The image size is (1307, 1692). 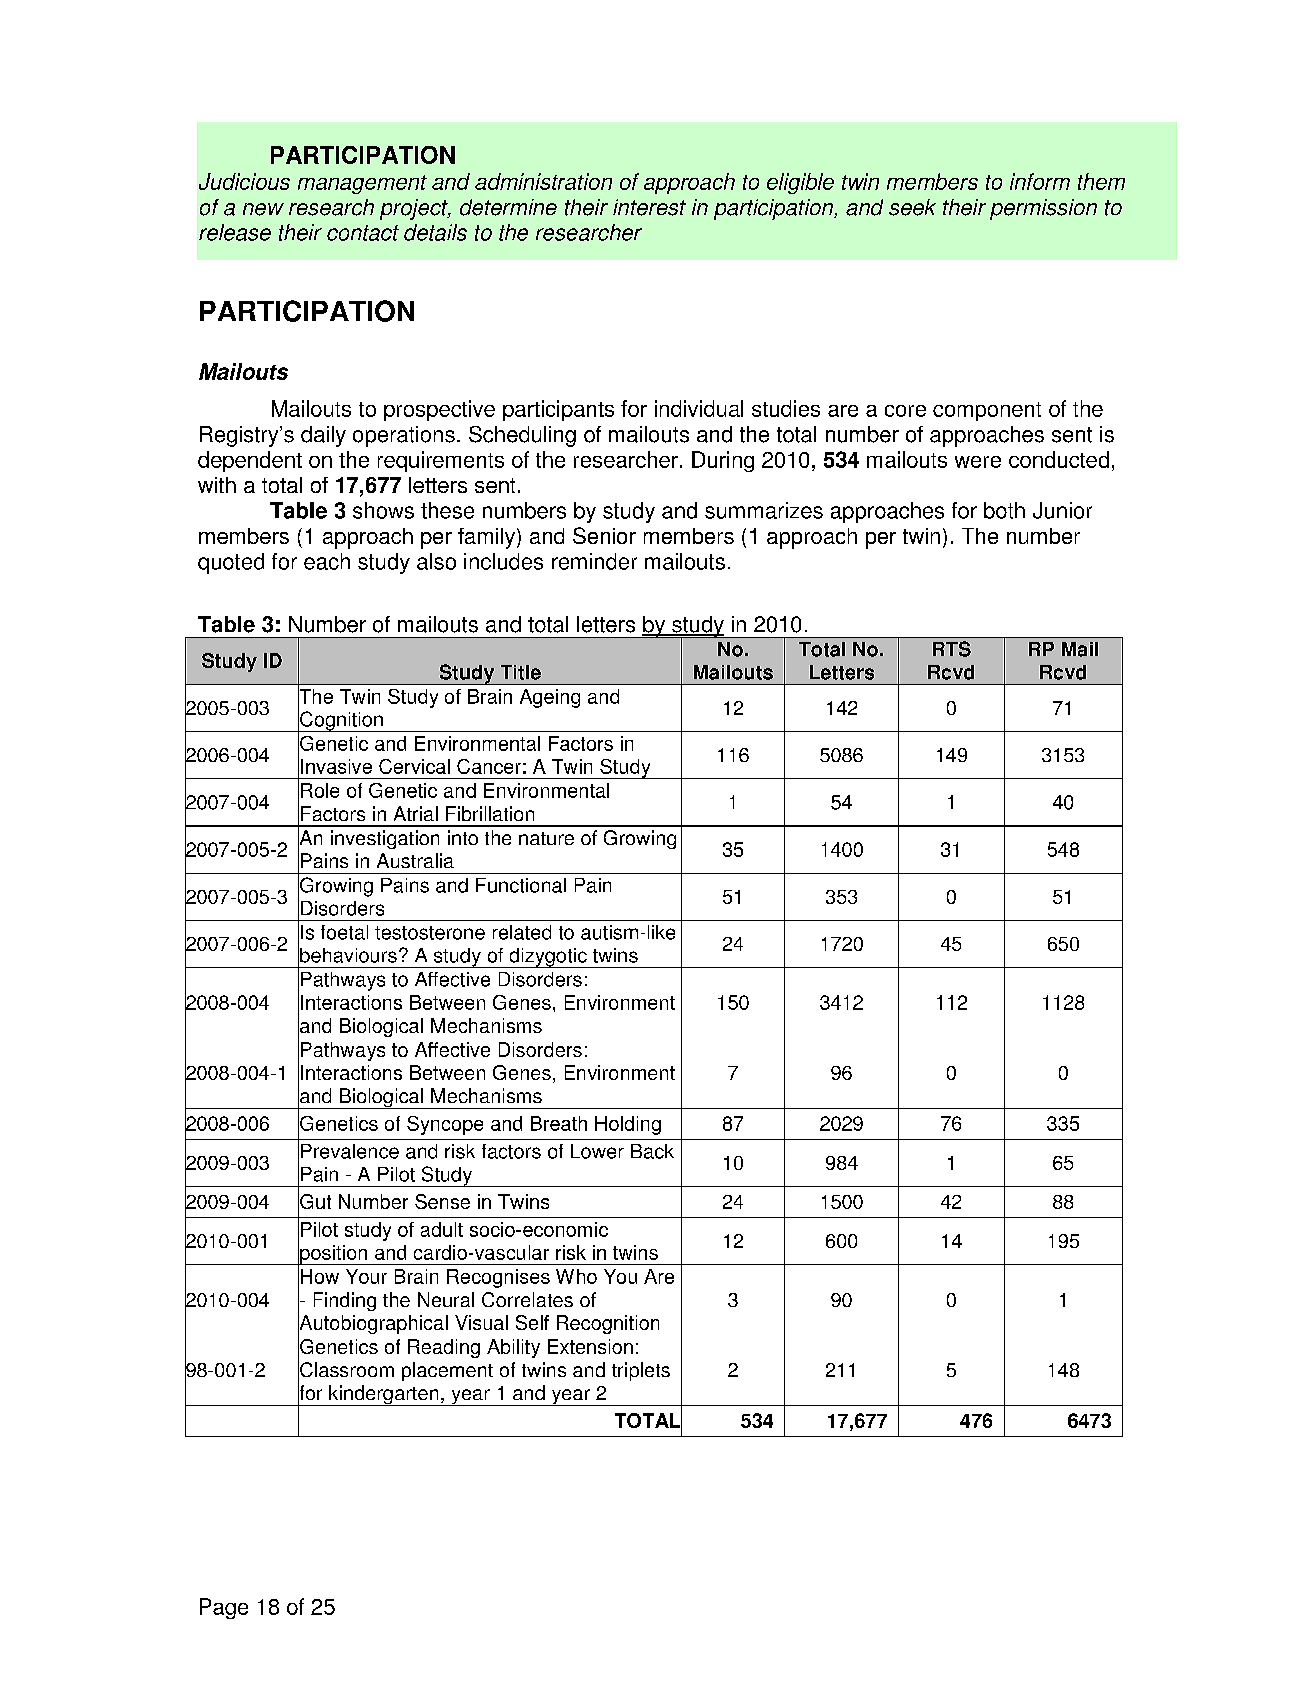 I want to click on triplets, so click(x=641, y=1371).
